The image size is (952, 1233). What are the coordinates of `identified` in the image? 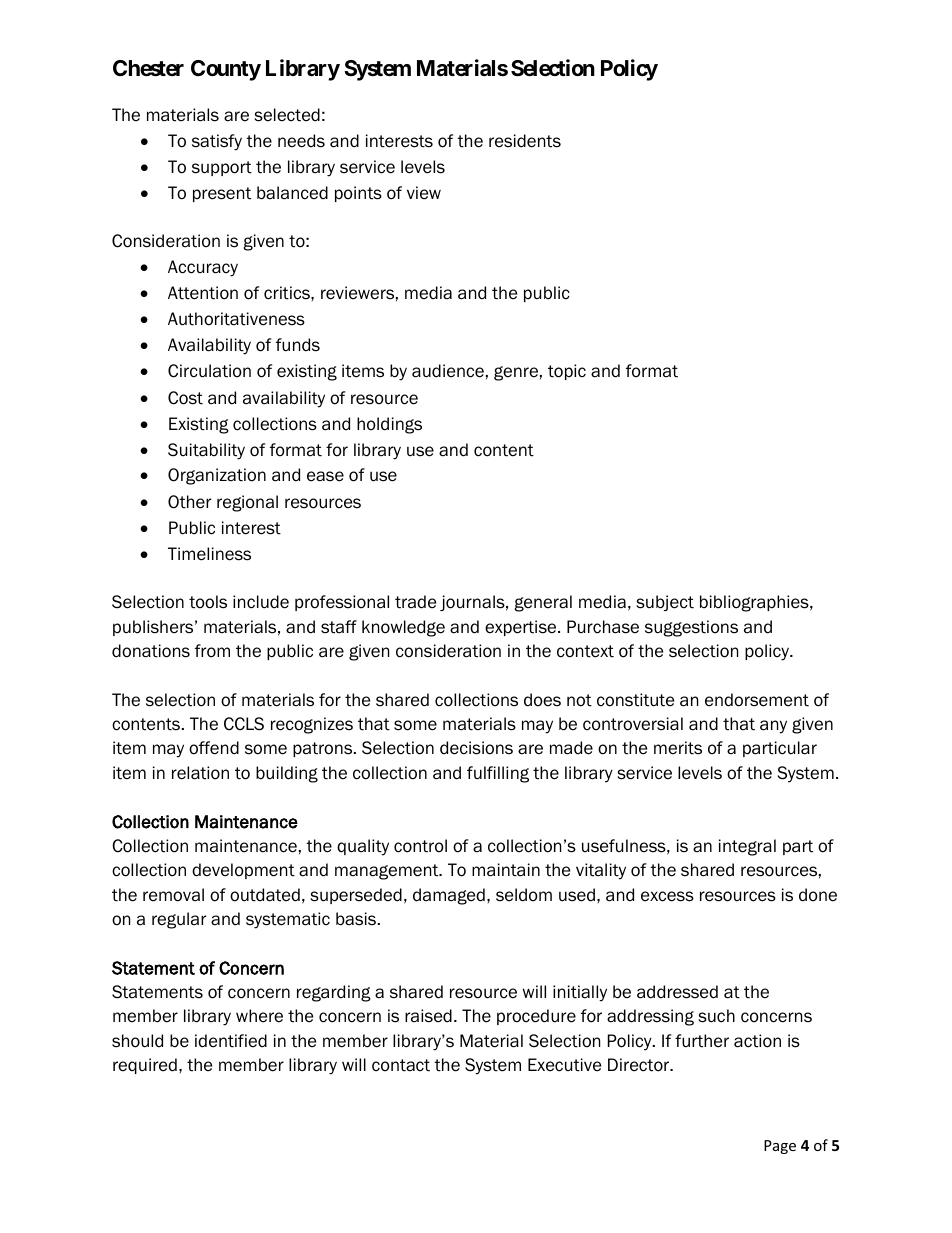 It's located at (231, 1041).
